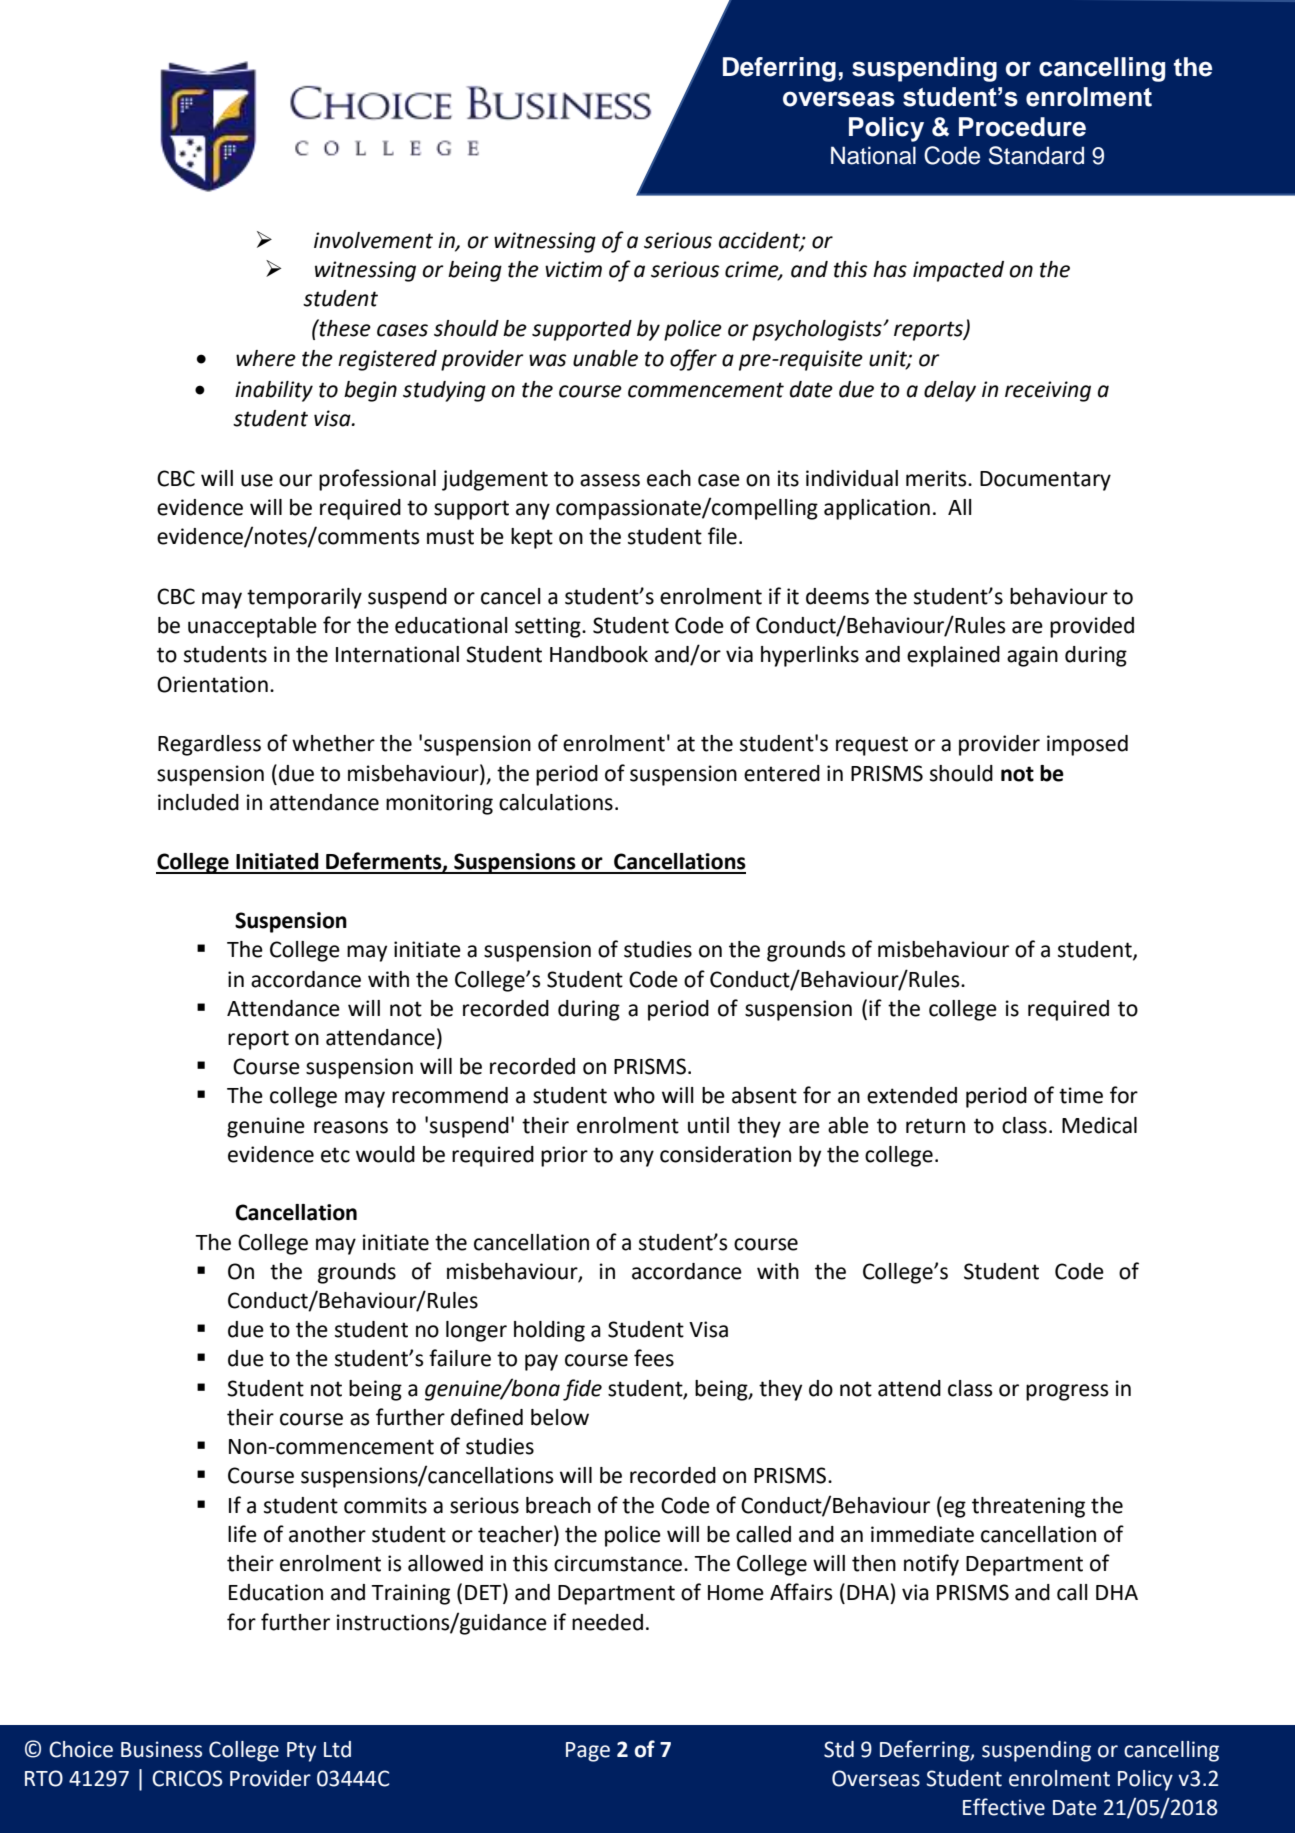 Image resolution: width=1295 pixels, height=1833 pixels. Describe the element at coordinates (373, 240) in the screenshot. I see `involvement` at that location.
